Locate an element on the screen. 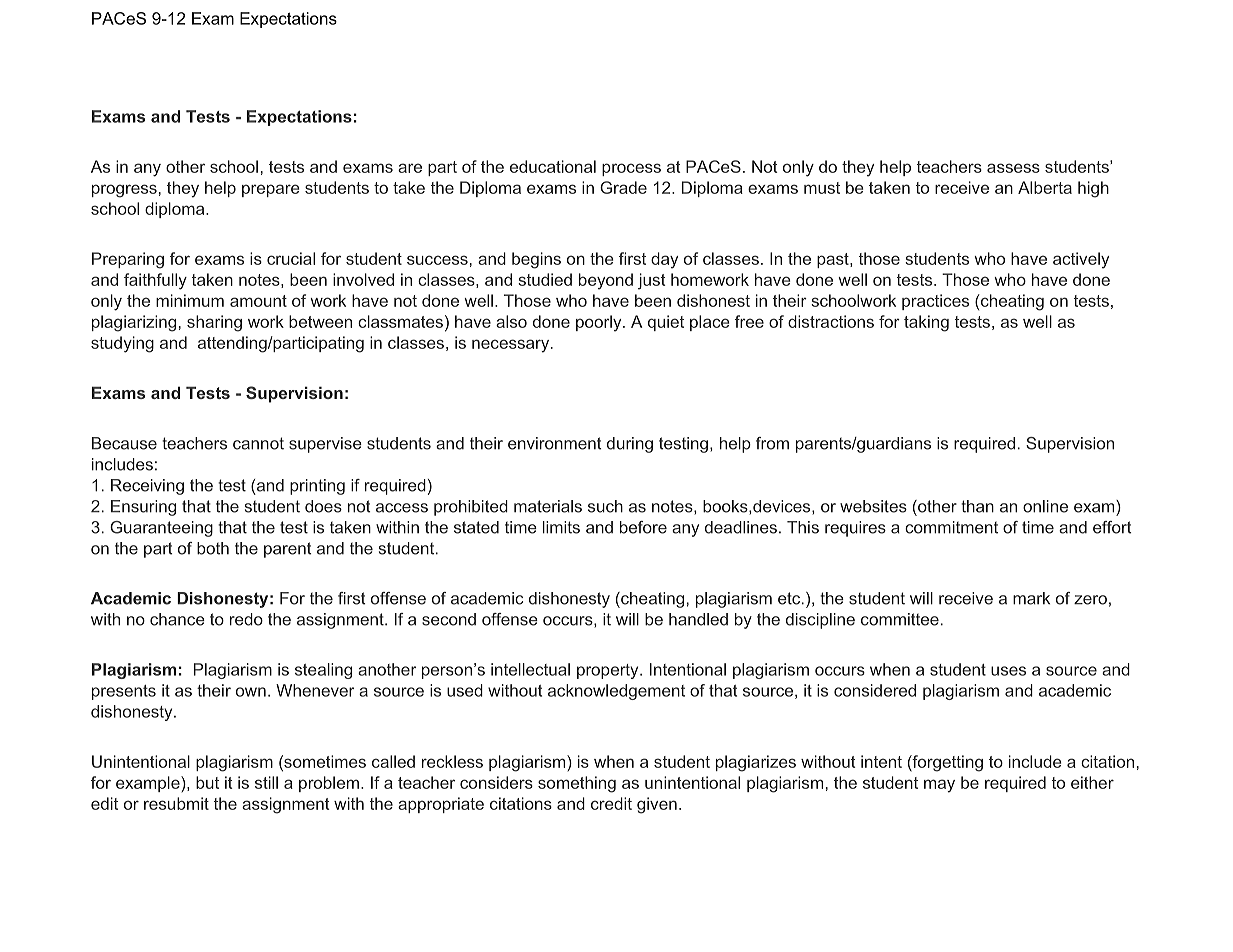 The height and width of the screenshot is (952, 1233). printing is located at coordinates (317, 487).
